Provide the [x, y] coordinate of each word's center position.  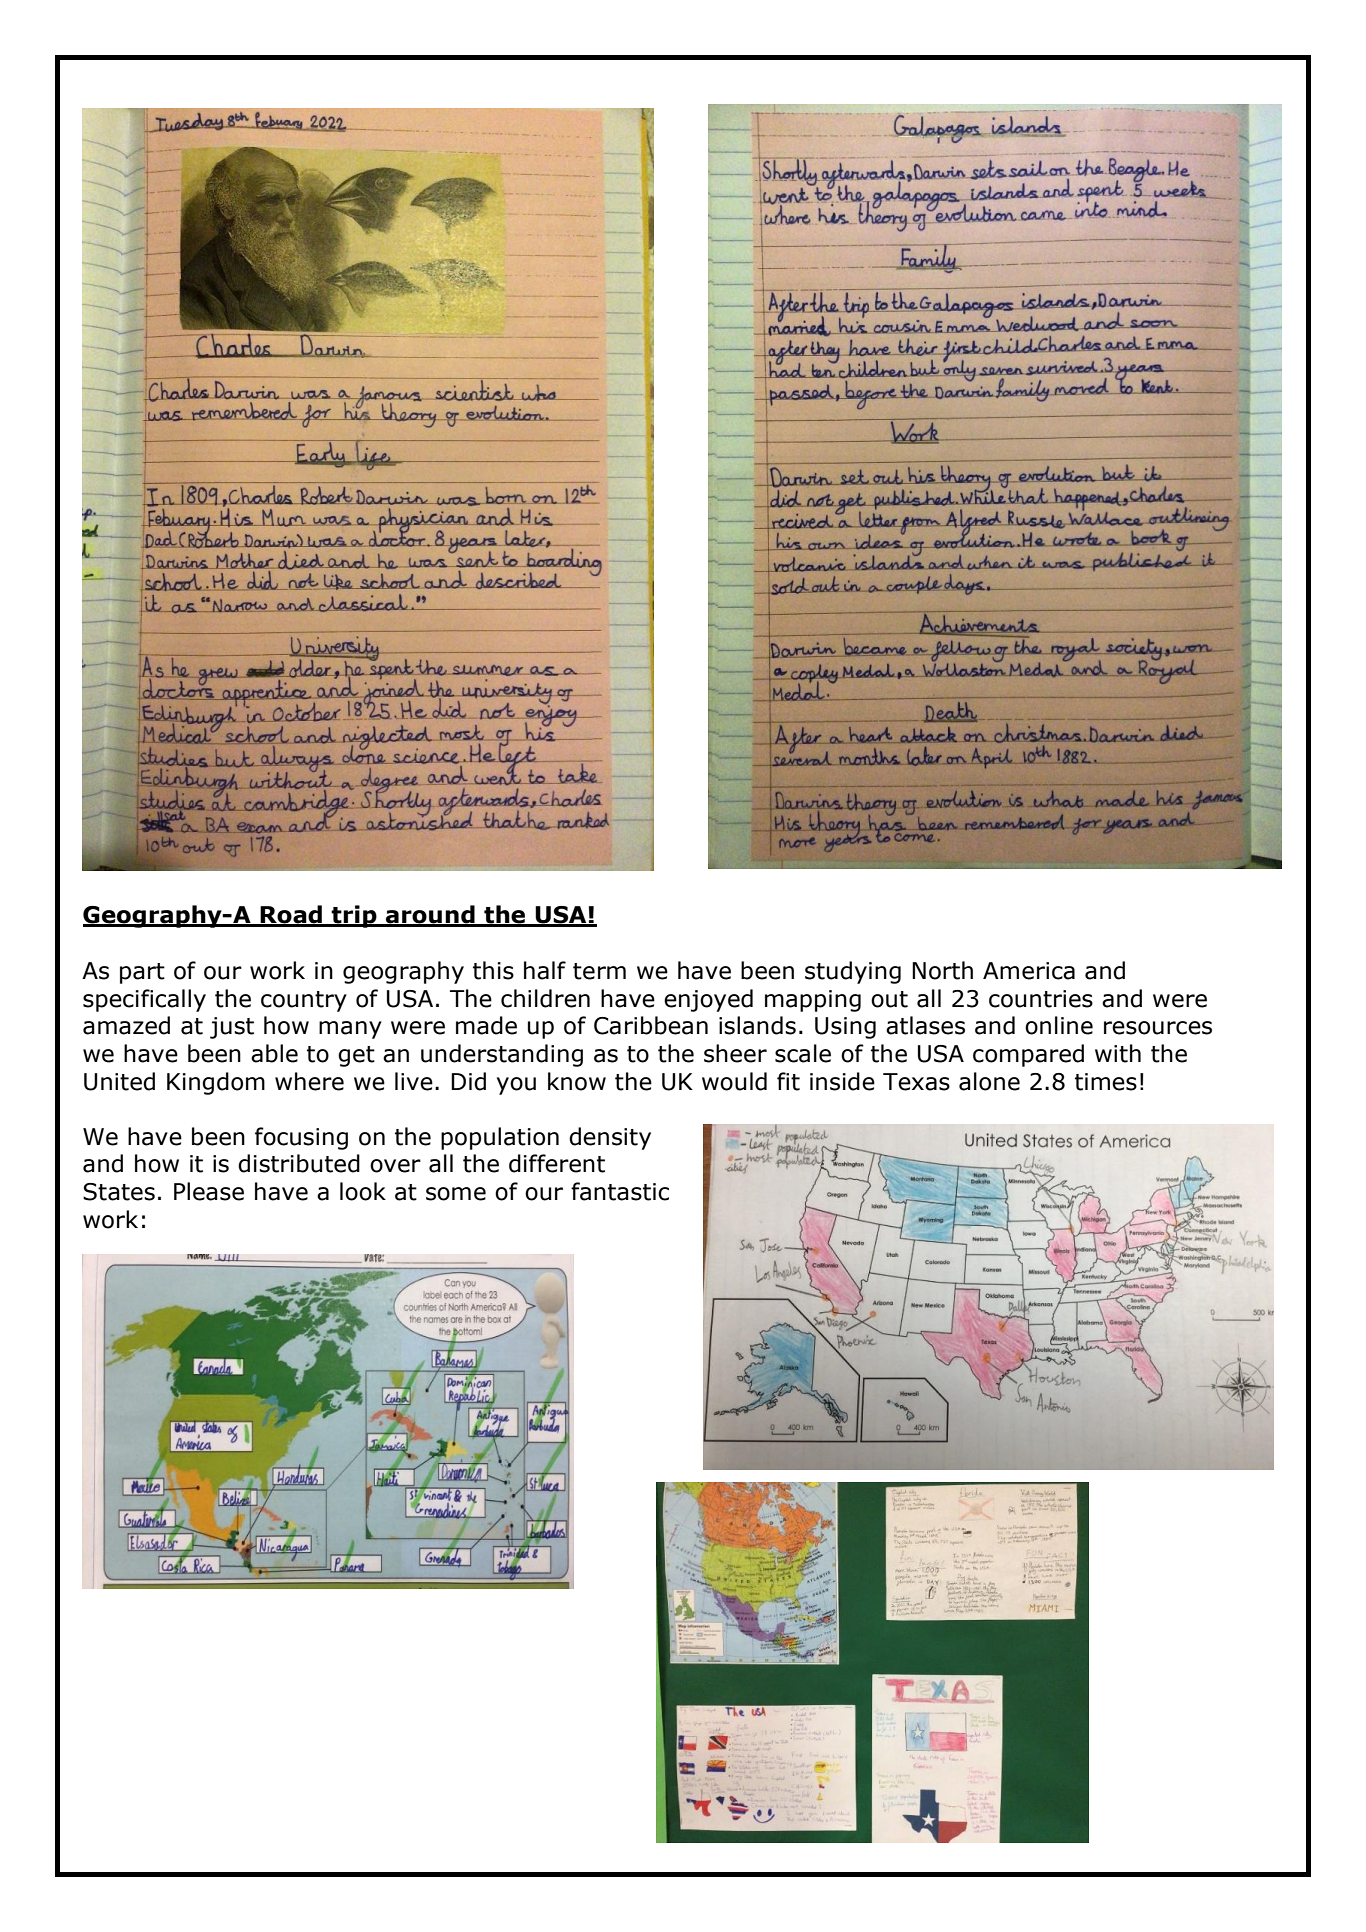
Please [209, 1191]
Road [291, 915]
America [1029, 971]
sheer [735, 1053]
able [274, 1053]
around [430, 915]
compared [1028, 1055]
